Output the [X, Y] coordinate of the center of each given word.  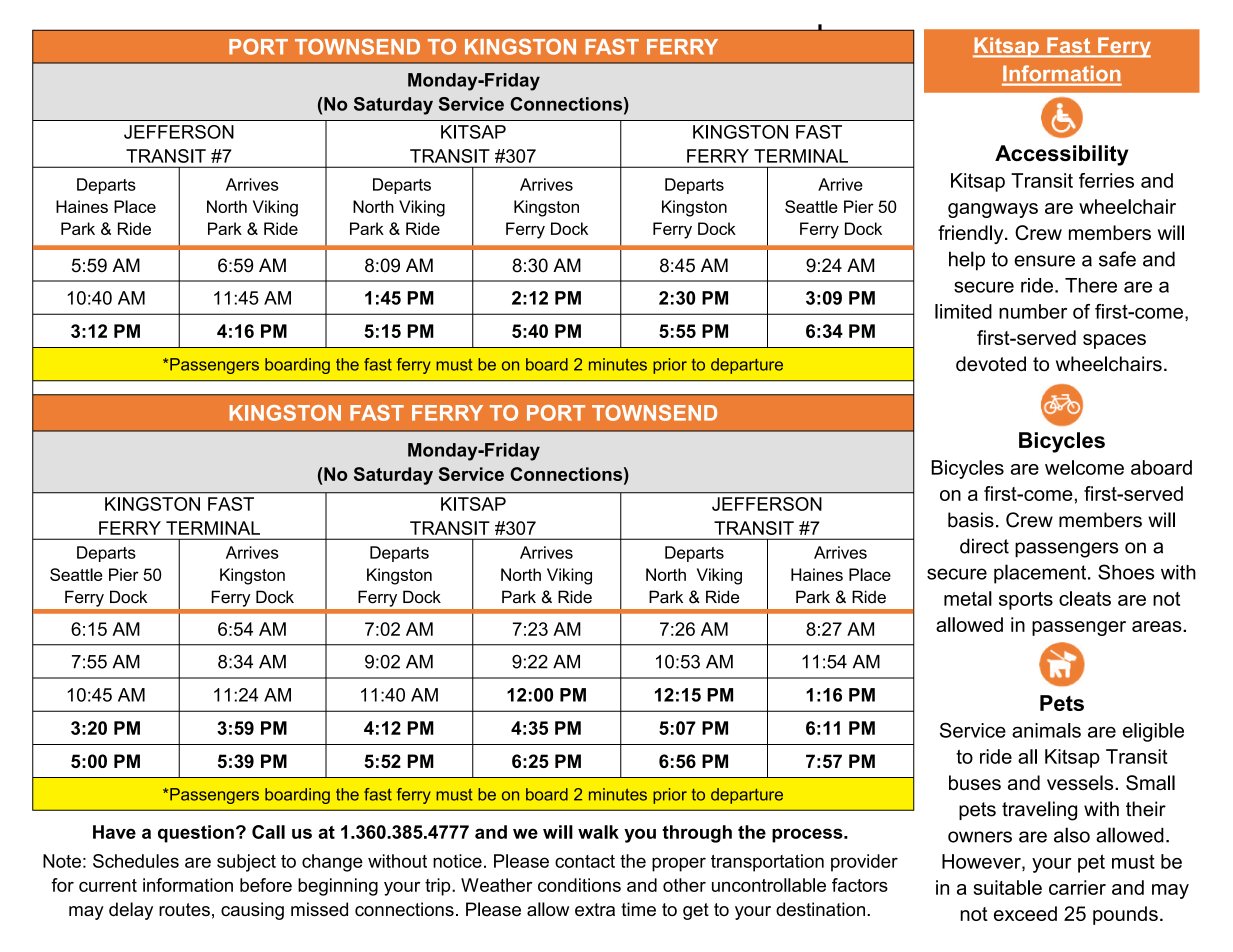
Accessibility [1061, 155]
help [967, 261]
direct [984, 546]
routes [184, 909]
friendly [972, 234]
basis [971, 520]
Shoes [1126, 572]
